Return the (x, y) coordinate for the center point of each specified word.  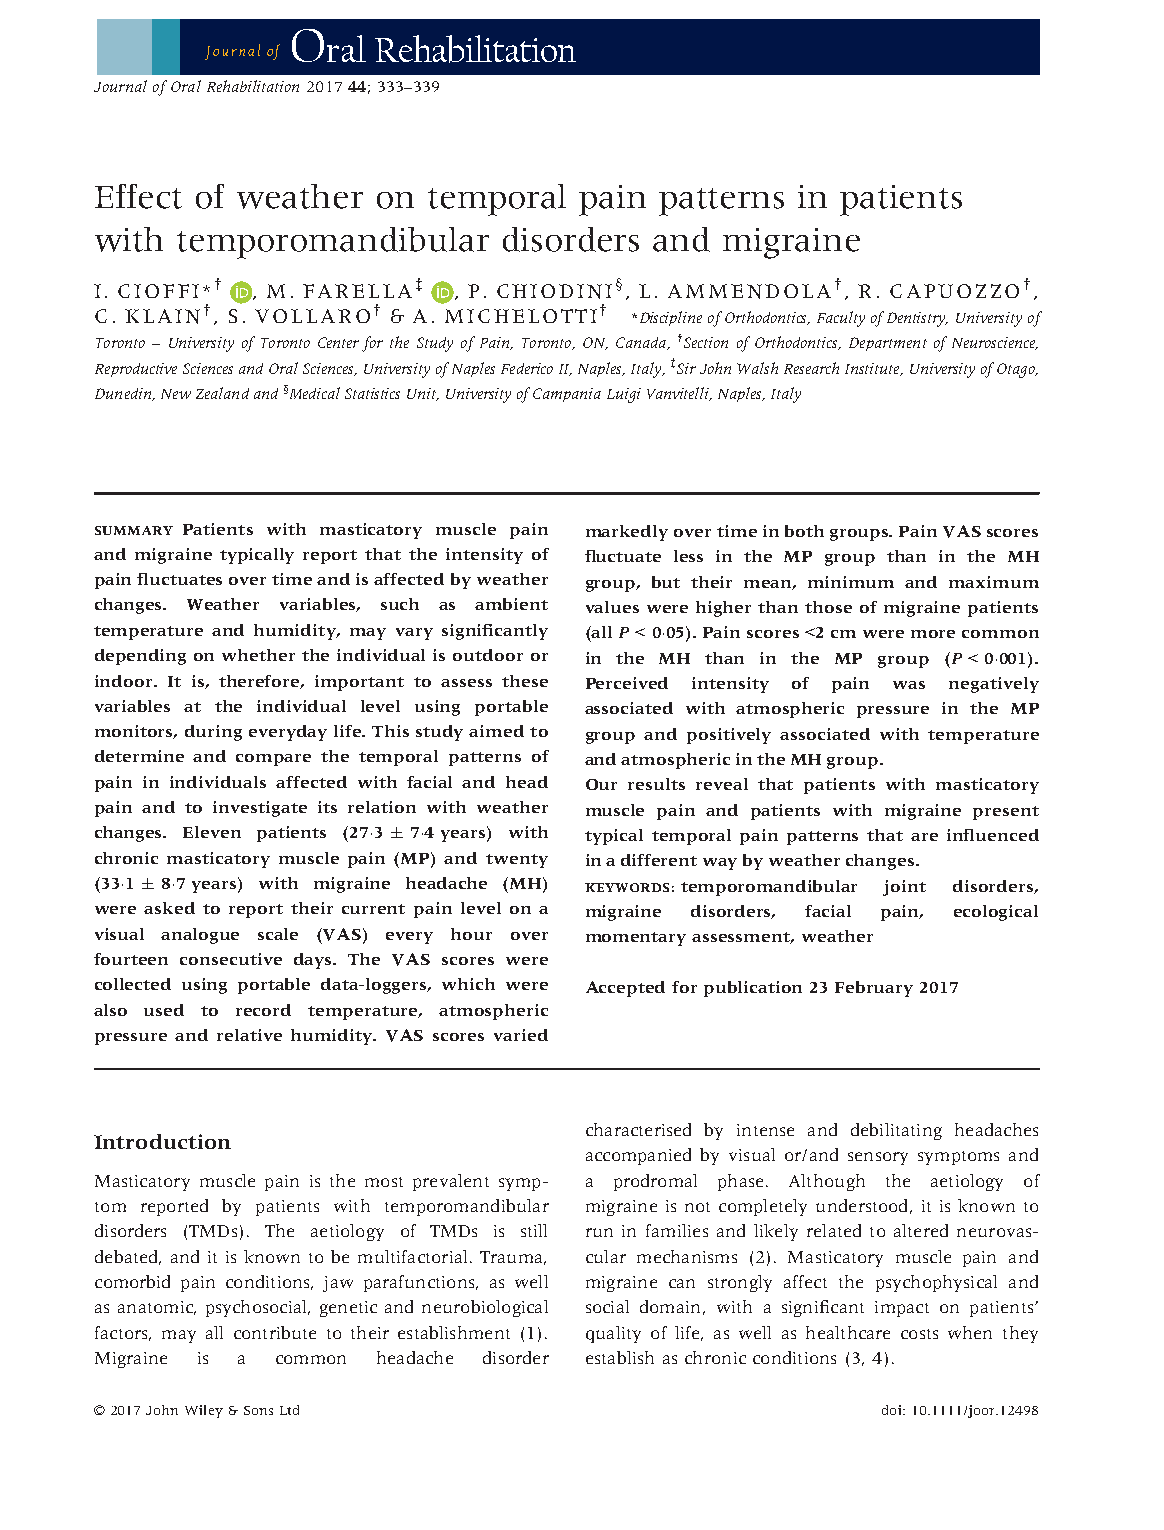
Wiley (204, 1411)
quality (613, 1334)
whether (258, 655)
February (874, 989)
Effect (138, 196)
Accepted (625, 989)
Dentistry (917, 319)
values (612, 607)
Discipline (669, 318)
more (933, 634)
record (263, 1010)
